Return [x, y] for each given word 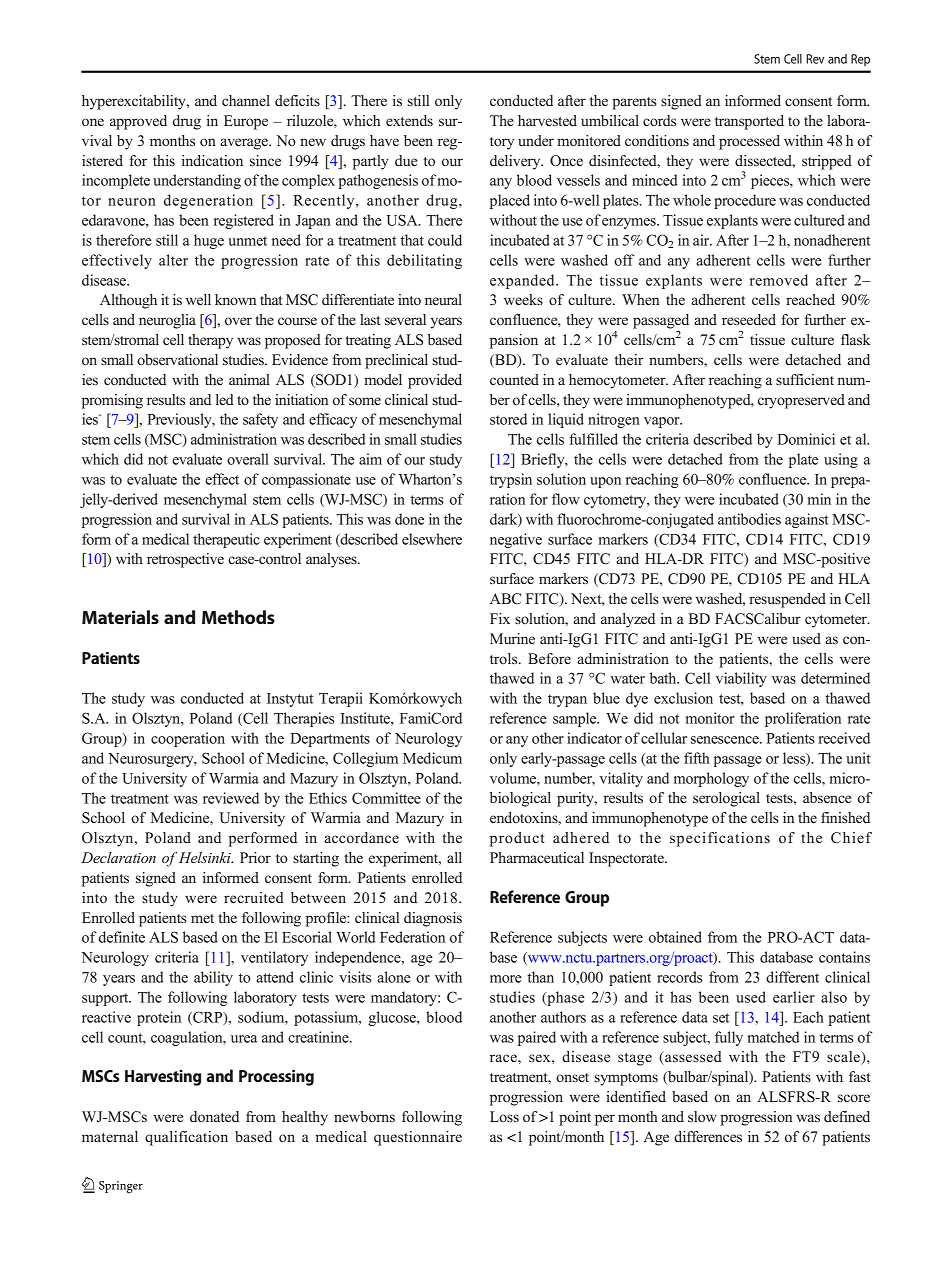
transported [749, 122]
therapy [210, 341]
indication [212, 160]
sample [576, 719]
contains [844, 957]
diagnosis [433, 919]
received [844, 738]
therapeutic [226, 540]
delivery [516, 162]
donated [214, 1116]
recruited [254, 897]
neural [443, 299]
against [807, 520]
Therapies [304, 719]
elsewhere [432, 539]
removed [779, 280]
